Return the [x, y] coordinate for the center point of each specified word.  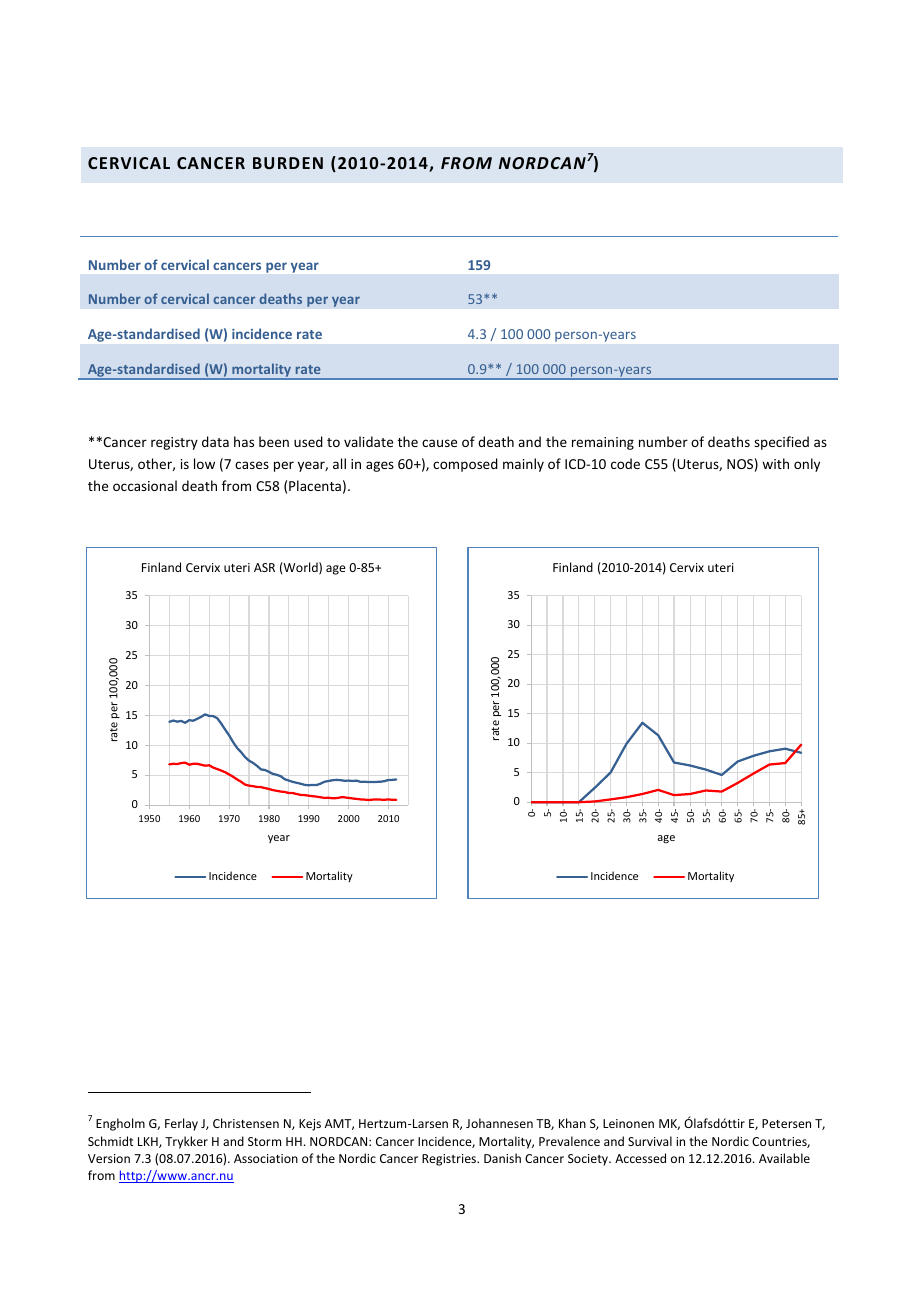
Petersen [786, 1123]
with [775, 463]
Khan [572, 1123]
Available [784, 1158]
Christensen [246, 1123]
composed [465, 465]
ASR [264, 567]
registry [174, 443]
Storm [264, 1141]
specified [781, 443]
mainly [523, 465]
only [807, 465]
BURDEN [288, 163]
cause [439, 443]
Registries [450, 1160]
